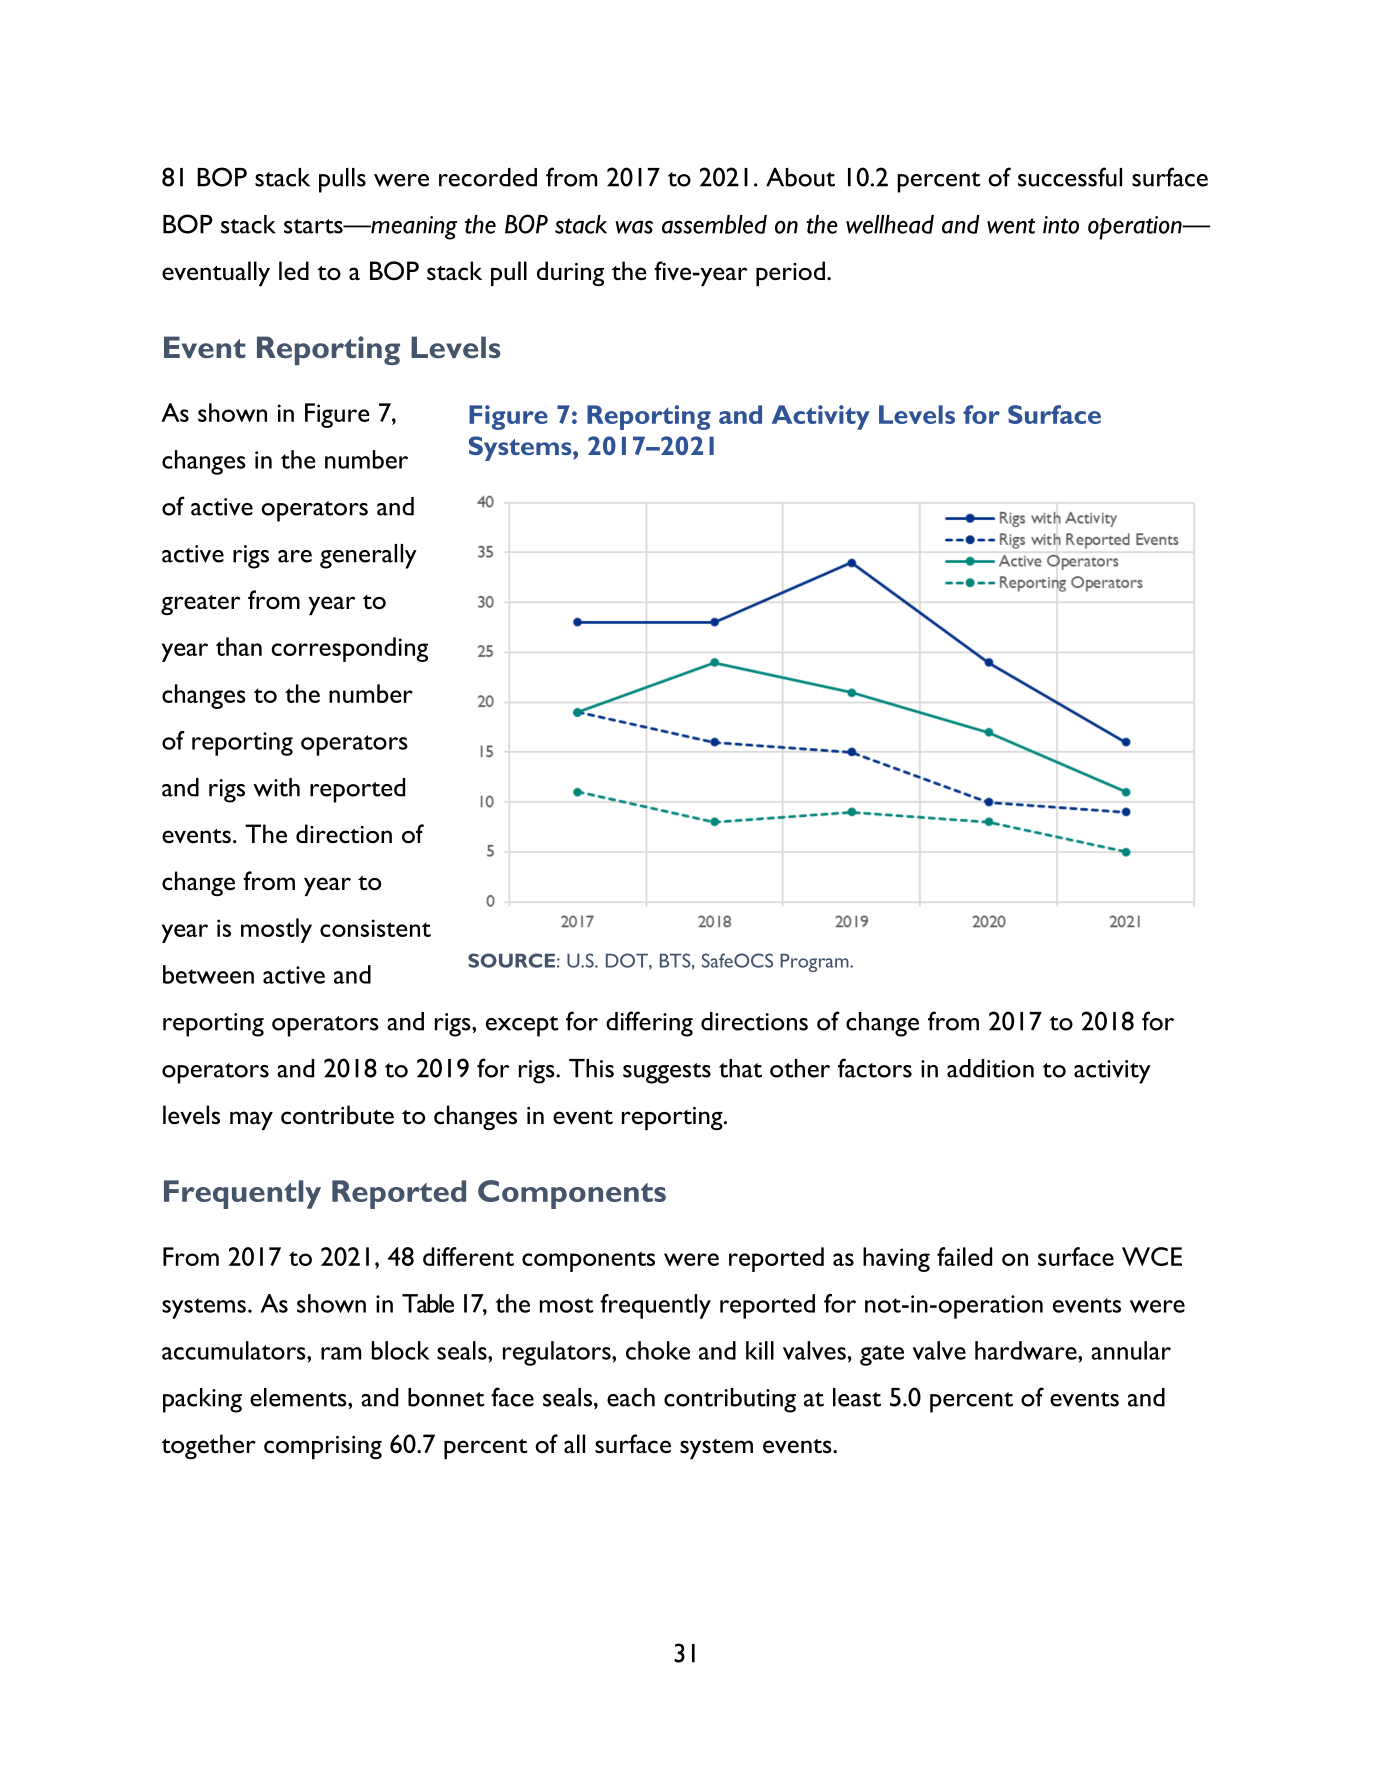 This page has height=1776, width=1373. I want to click on went, so click(1011, 226).
